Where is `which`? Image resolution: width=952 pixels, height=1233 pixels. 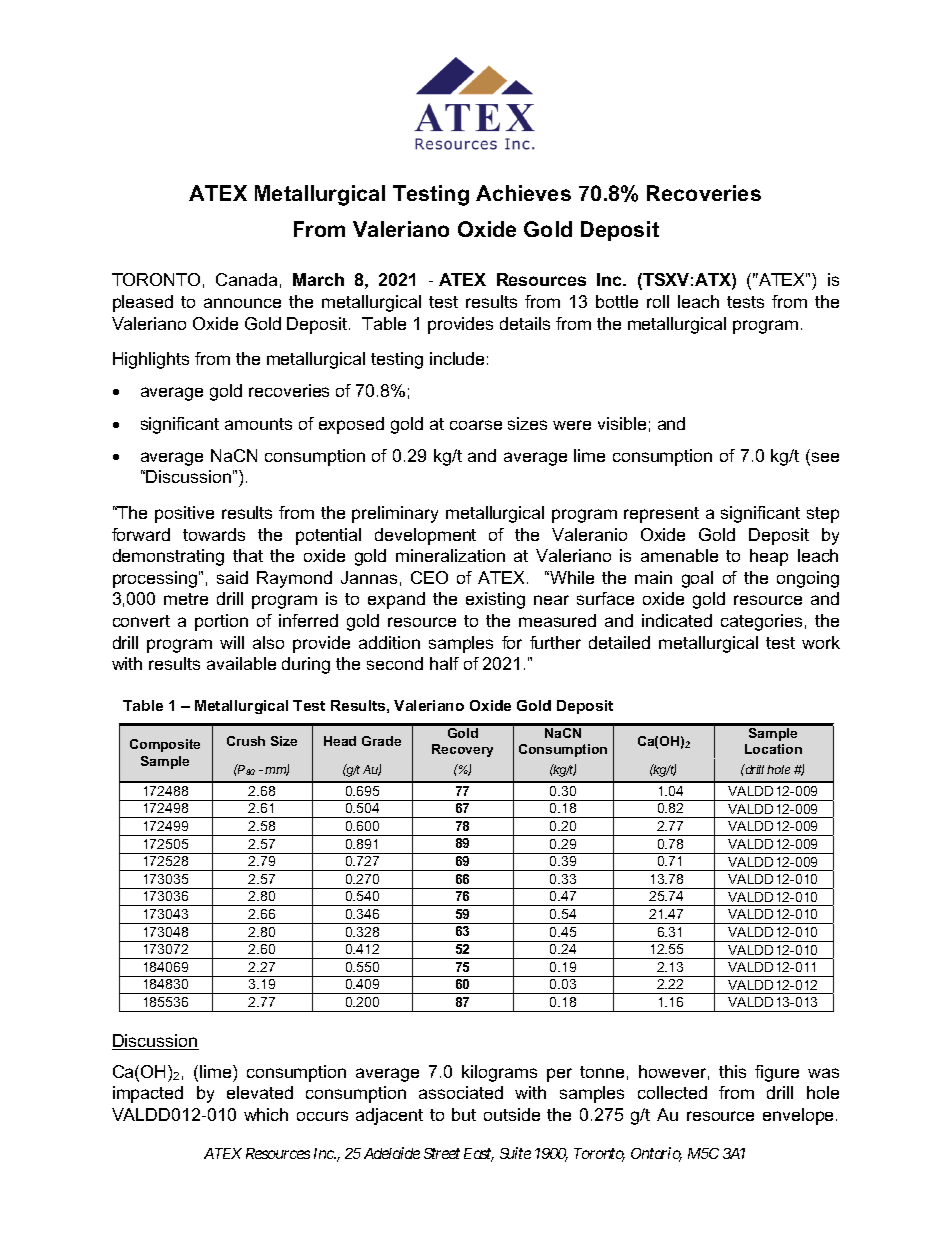 which is located at coordinates (266, 1114).
